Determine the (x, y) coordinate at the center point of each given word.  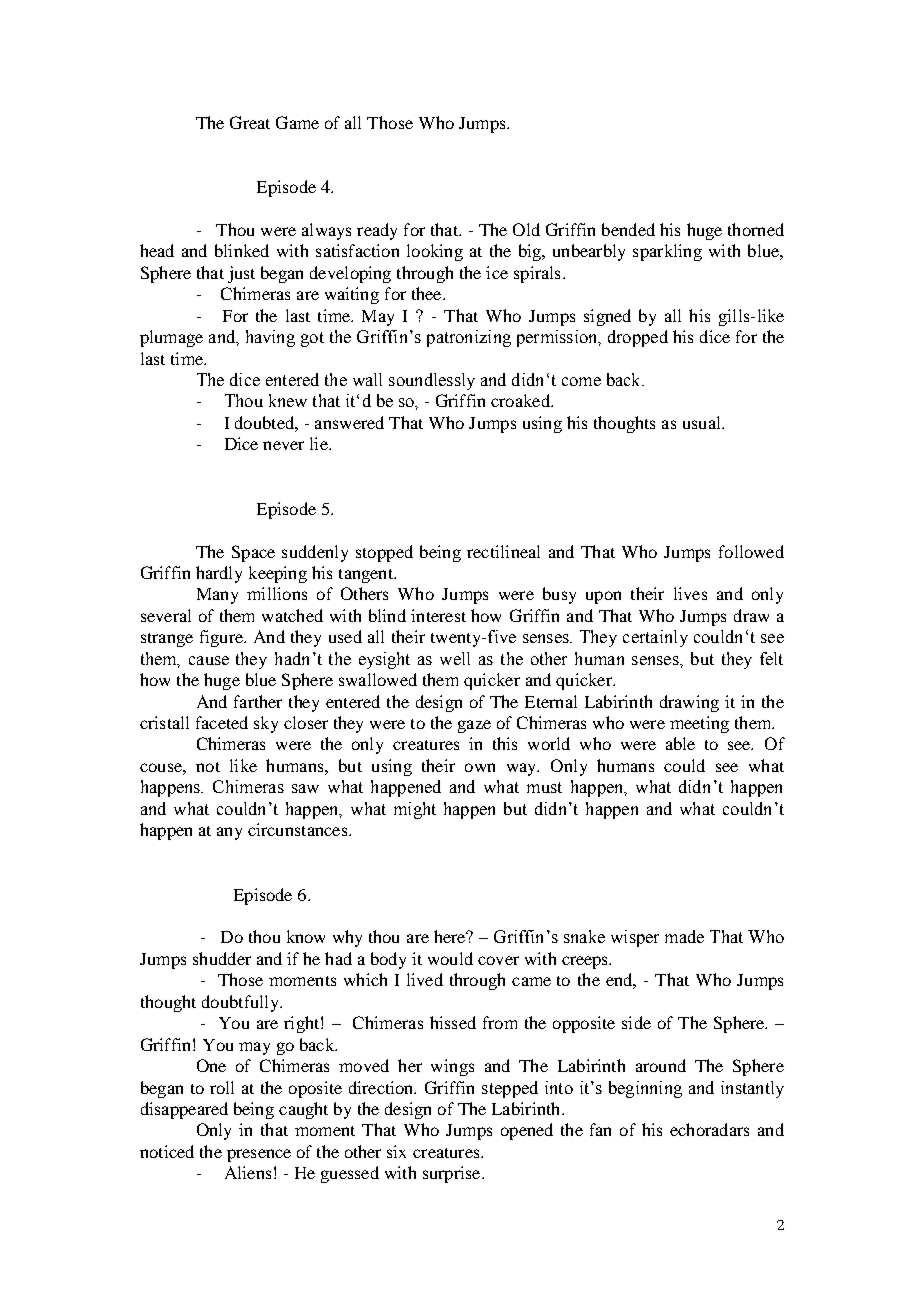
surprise (453, 1174)
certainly (655, 638)
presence (259, 1155)
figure (222, 638)
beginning (645, 1089)
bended (628, 229)
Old (526, 229)
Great (250, 122)
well (455, 658)
